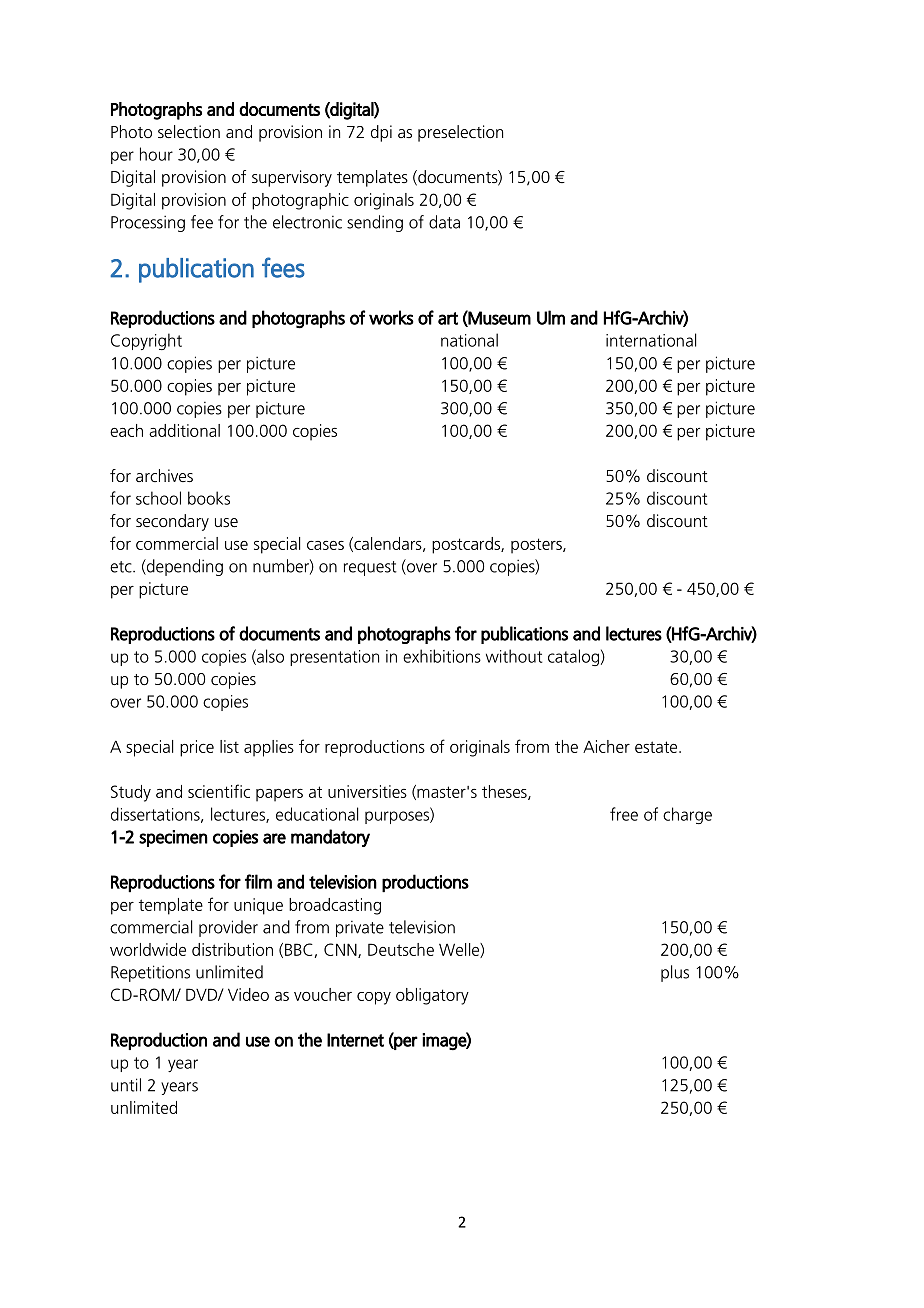 The height and width of the image is (1308, 924). I want to click on hour, so click(156, 154).
